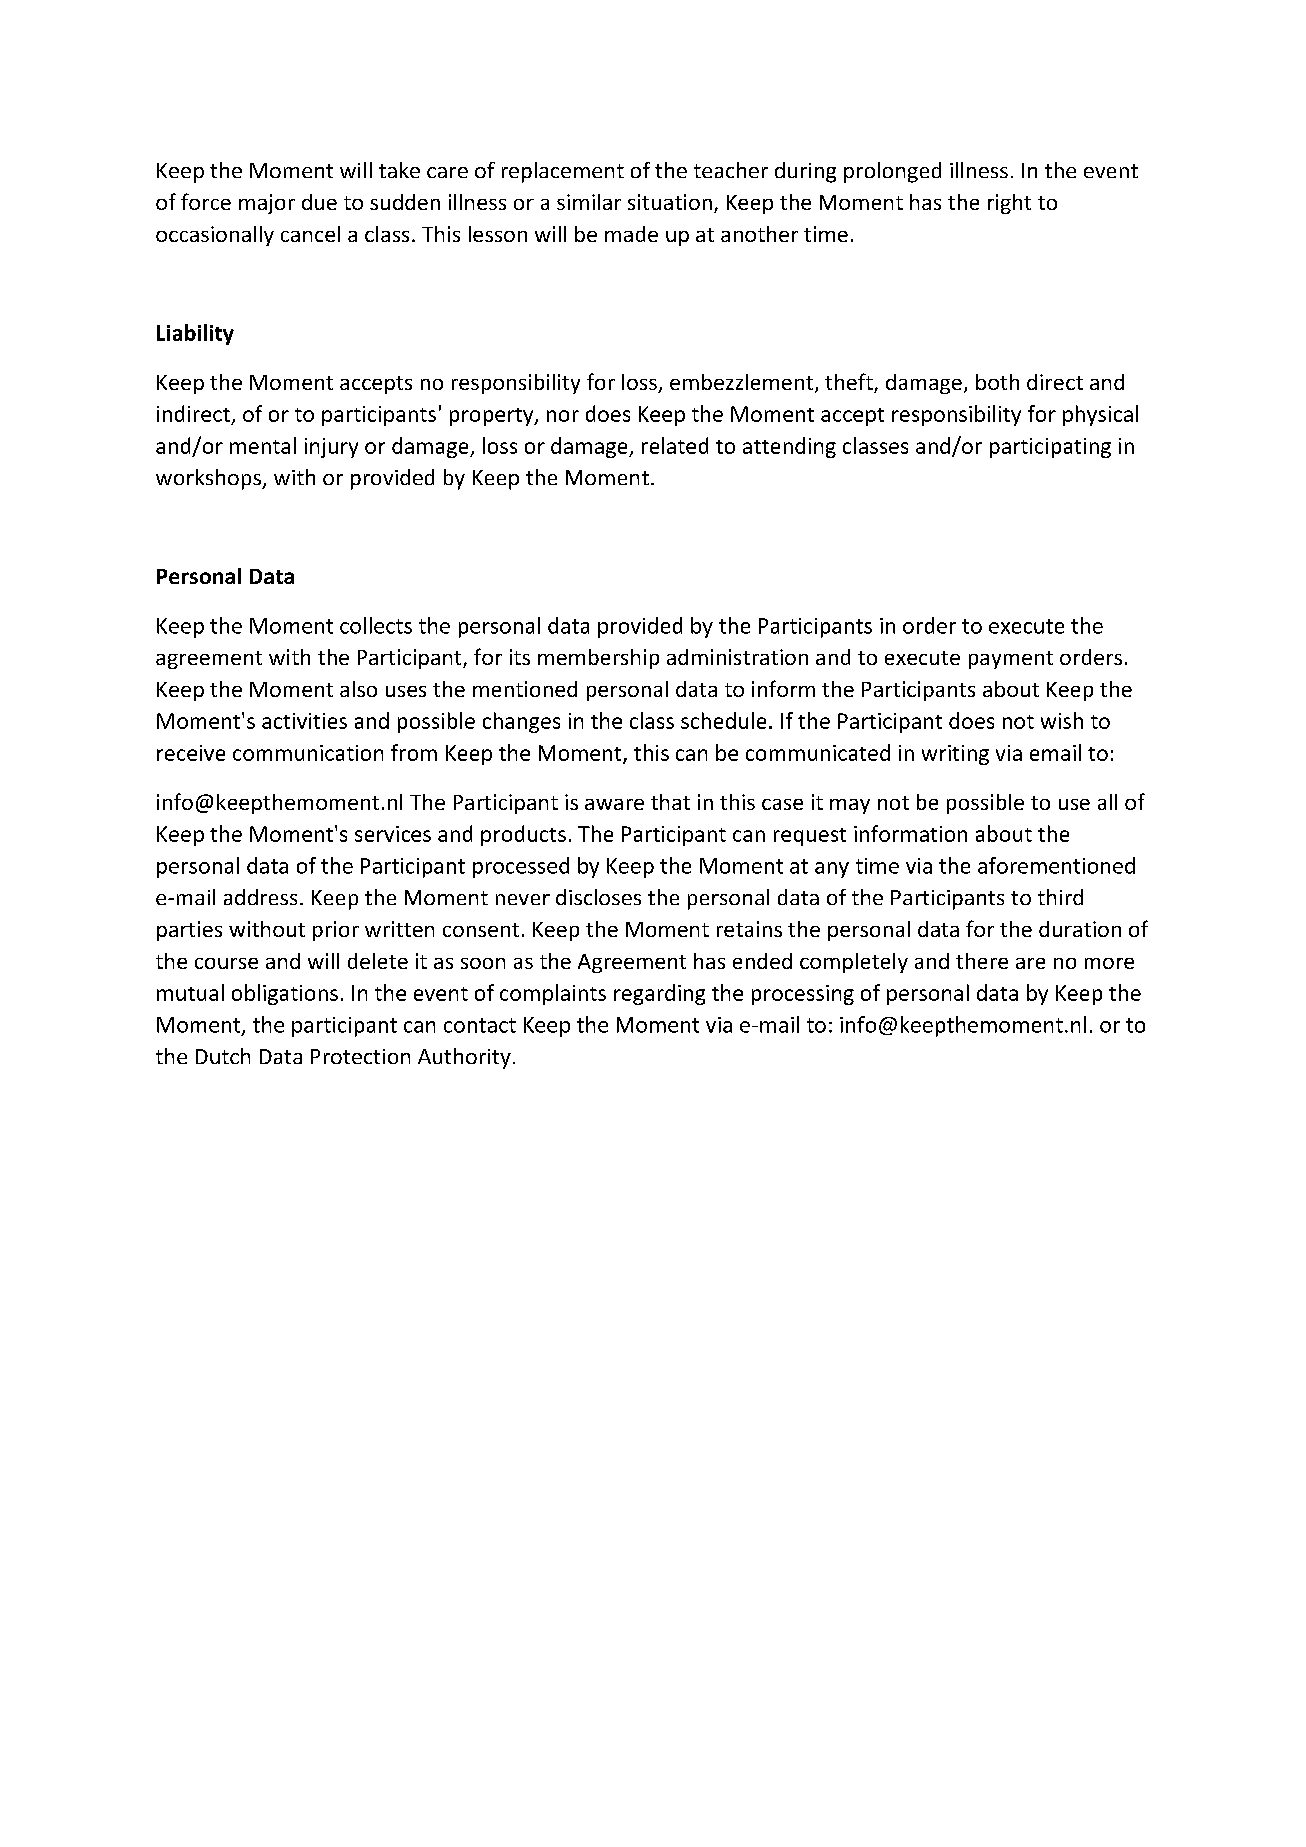 This screenshot has width=1306, height=1847. Describe the element at coordinates (598, 659) in the screenshot. I see `membership` at that location.
